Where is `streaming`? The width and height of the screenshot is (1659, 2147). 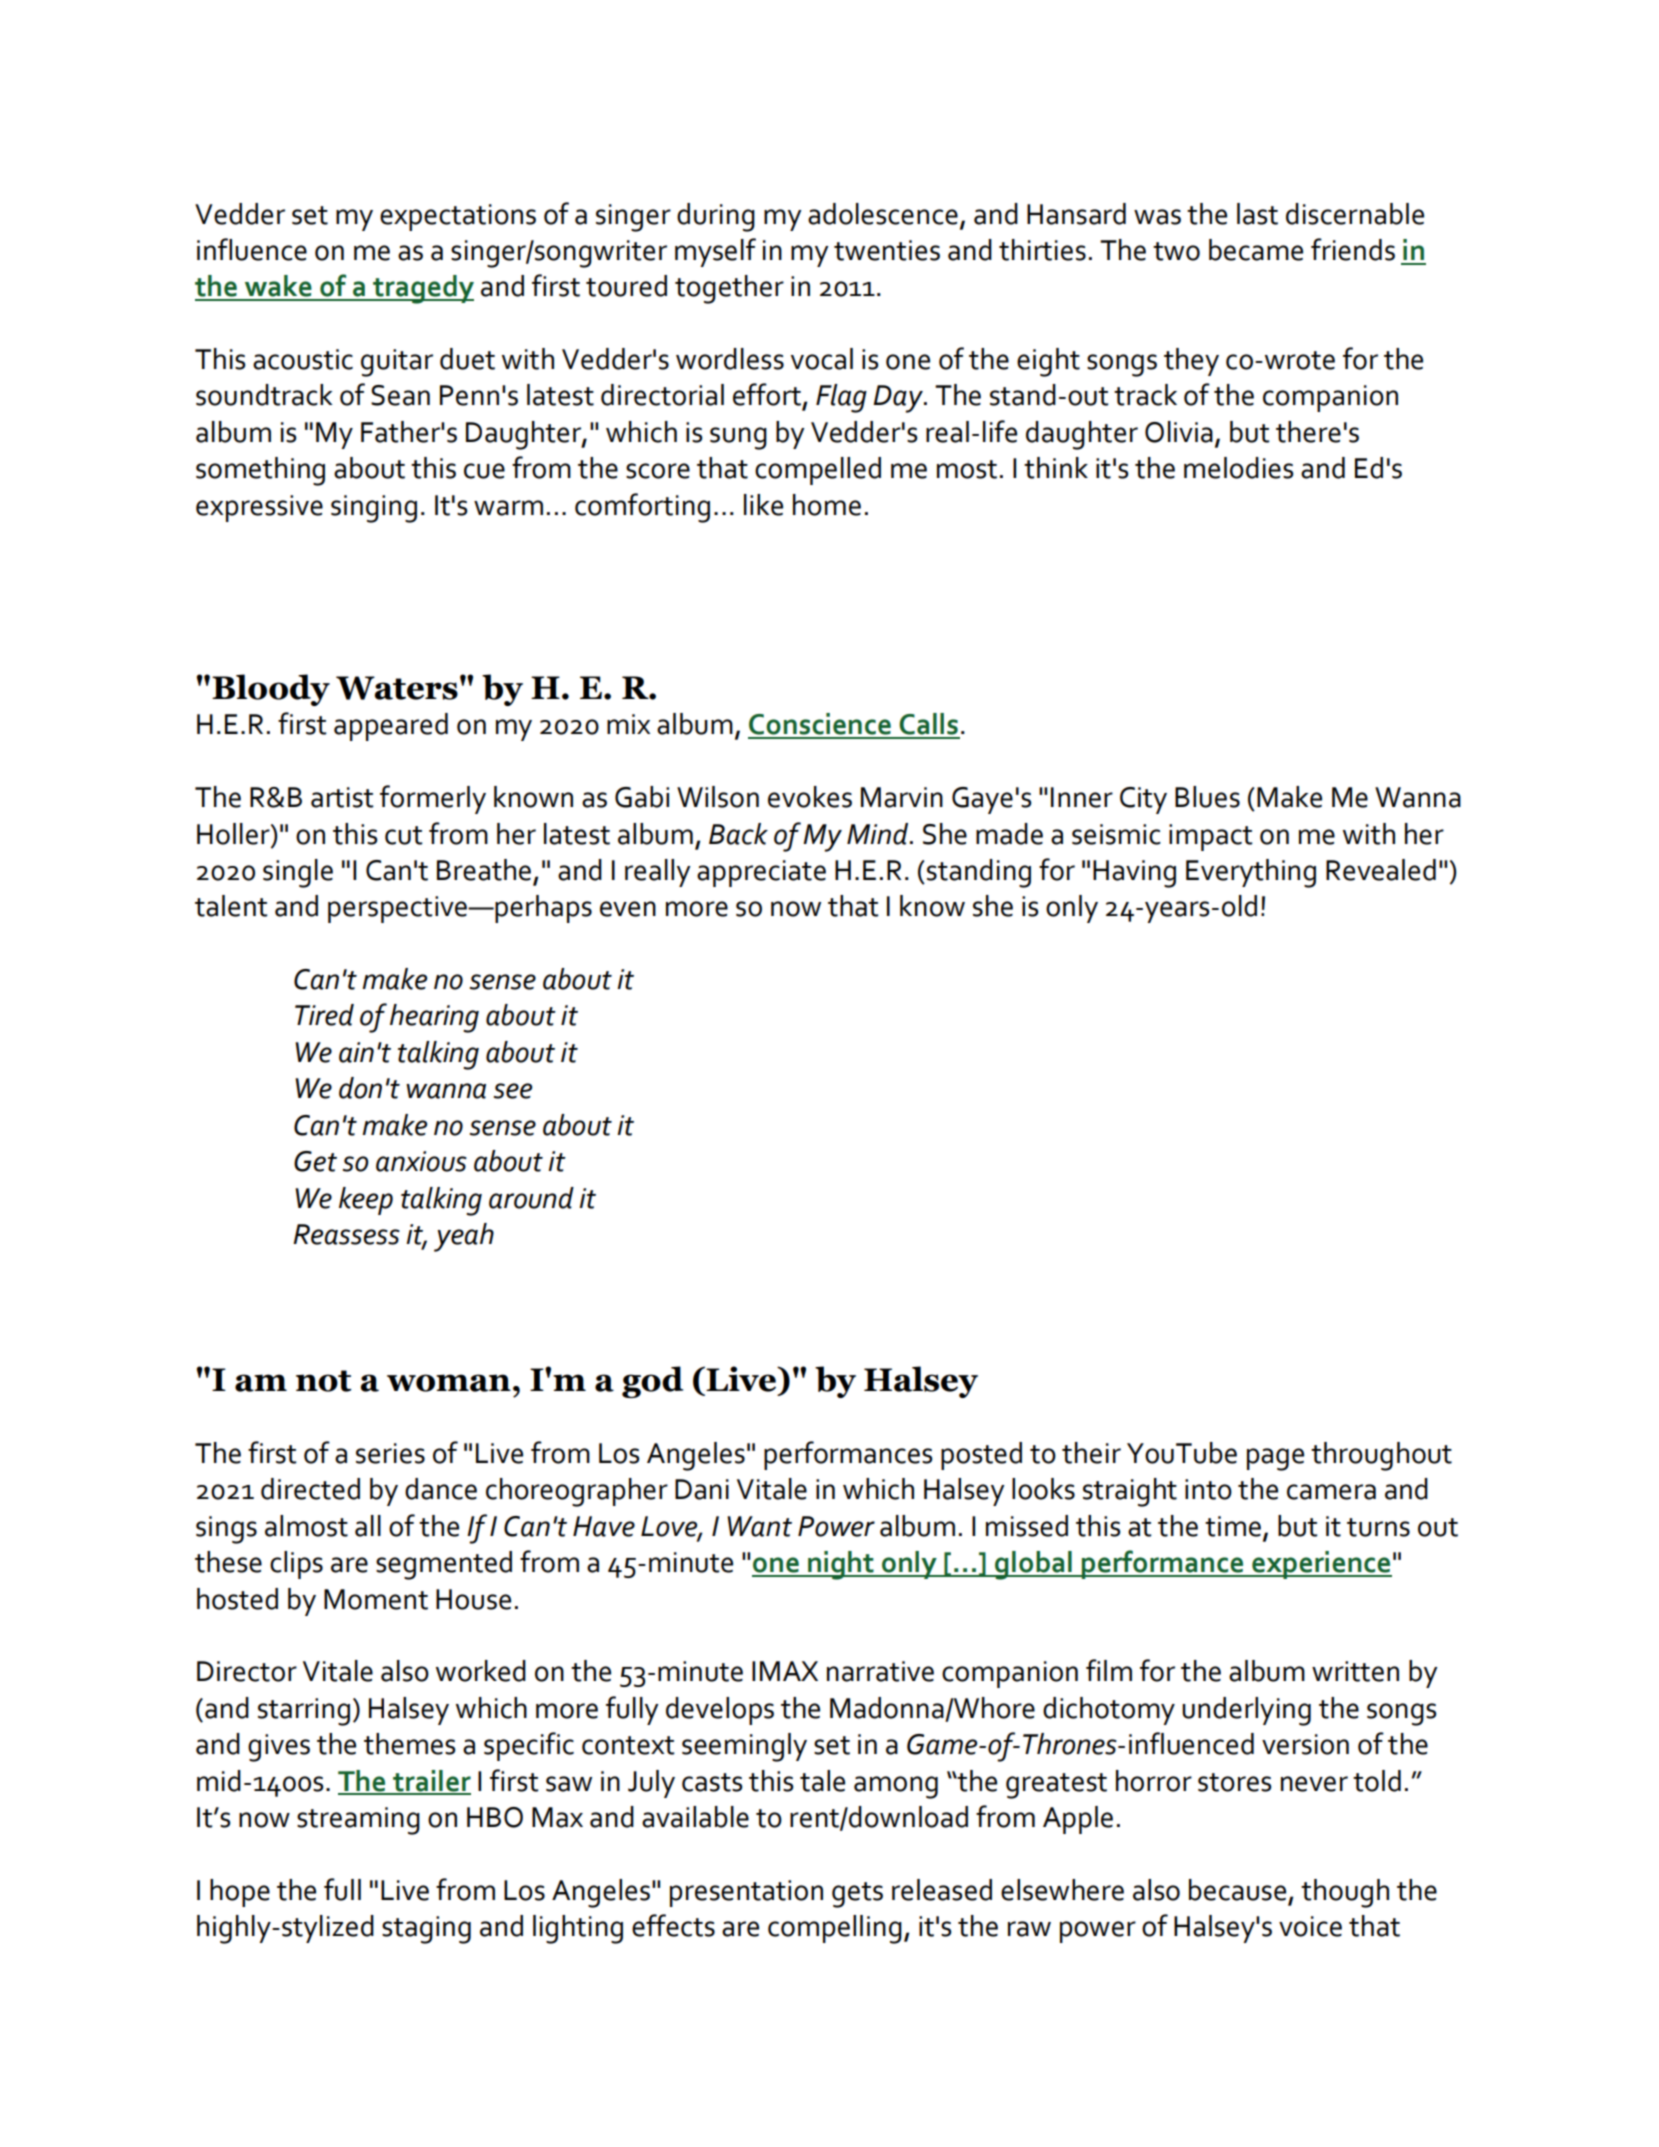
streaming is located at coordinates (358, 1821).
